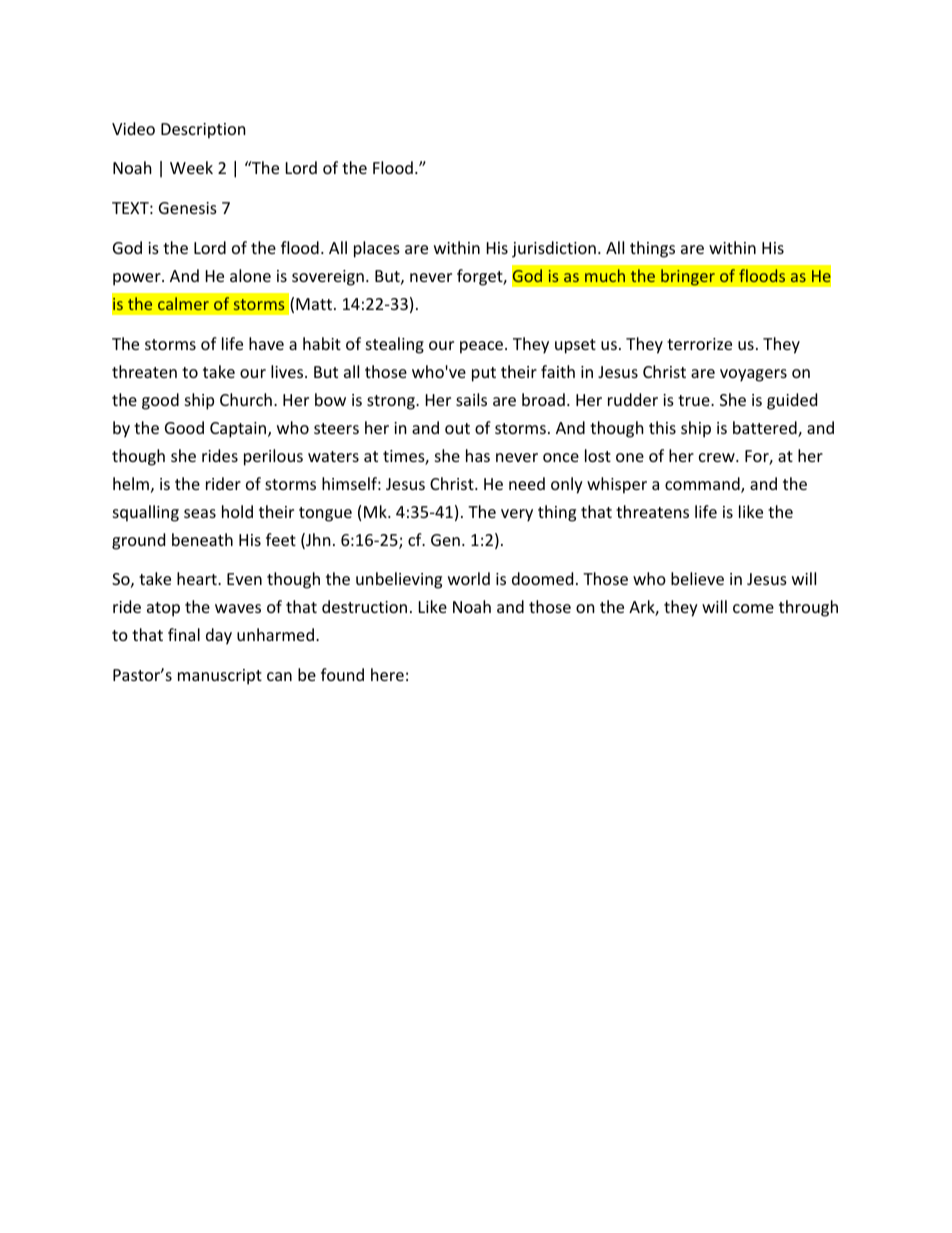 The image size is (952, 1233). Describe the element at coordinates (203, 131) in the page. I see `Description` at that location.
